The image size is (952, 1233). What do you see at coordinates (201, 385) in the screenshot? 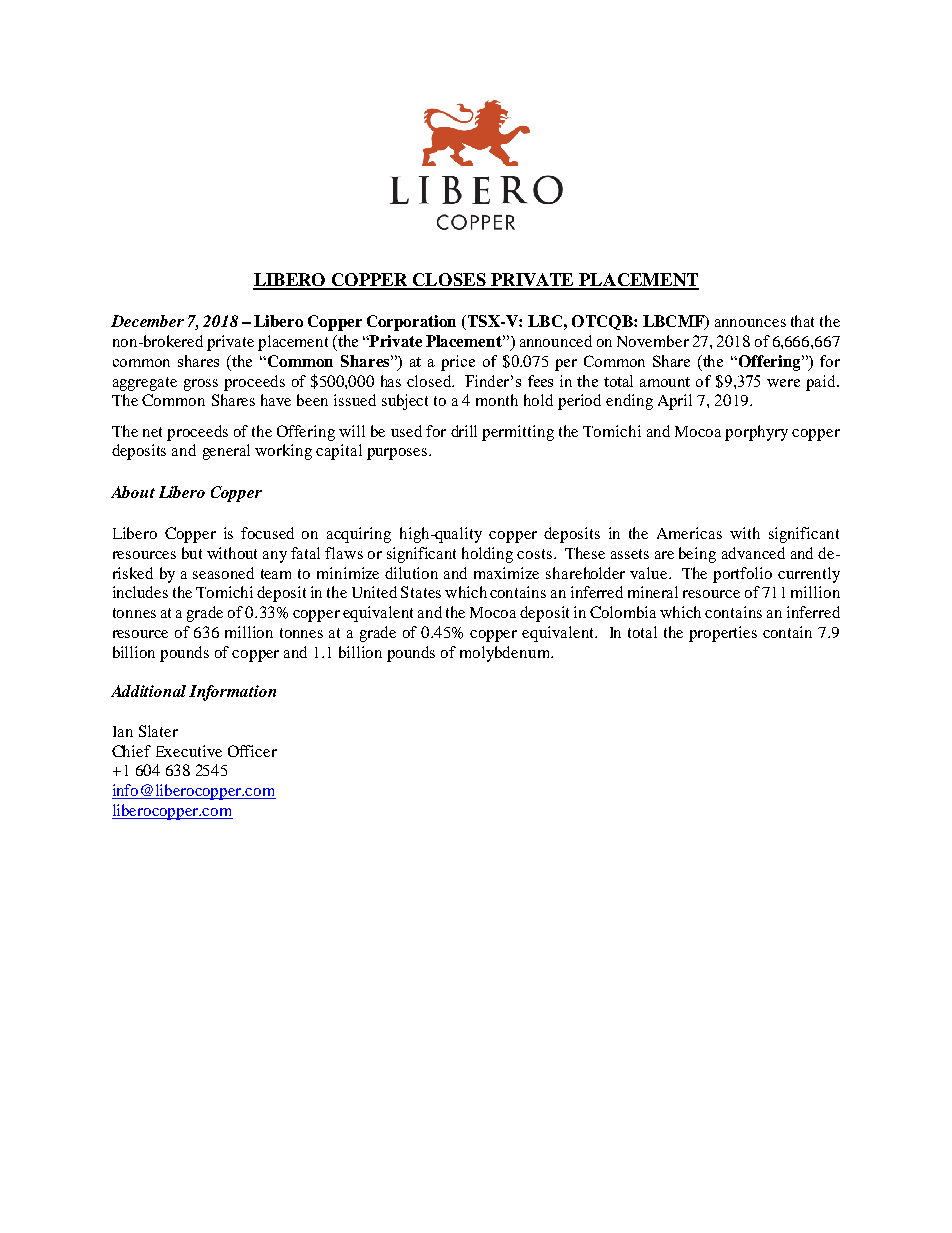
I see `gross` at bounding box center [201, 385].
